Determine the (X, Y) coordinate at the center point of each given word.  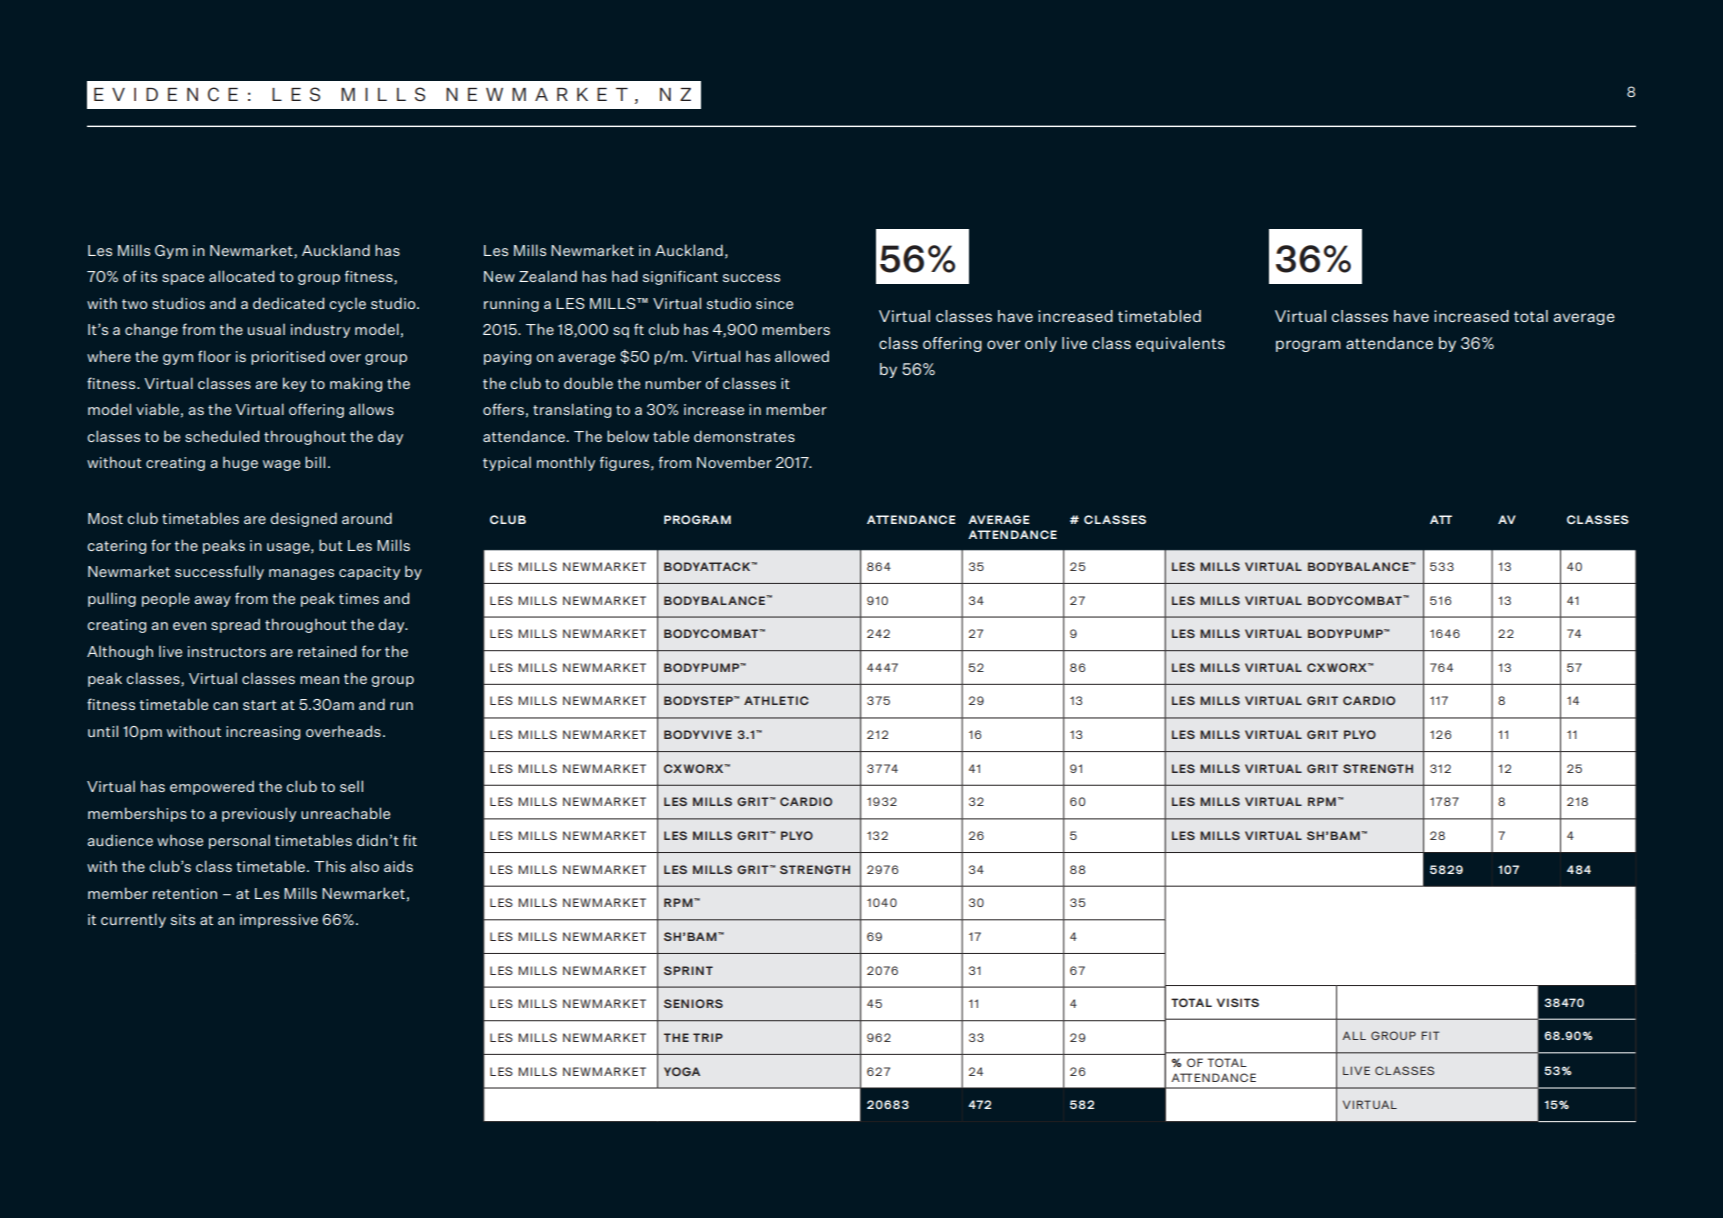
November (734, 462)
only (1041, 344)
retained (327, 651)
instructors (227, 651)
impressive (279, 921)
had (624, 276)
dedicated (288, 303)
